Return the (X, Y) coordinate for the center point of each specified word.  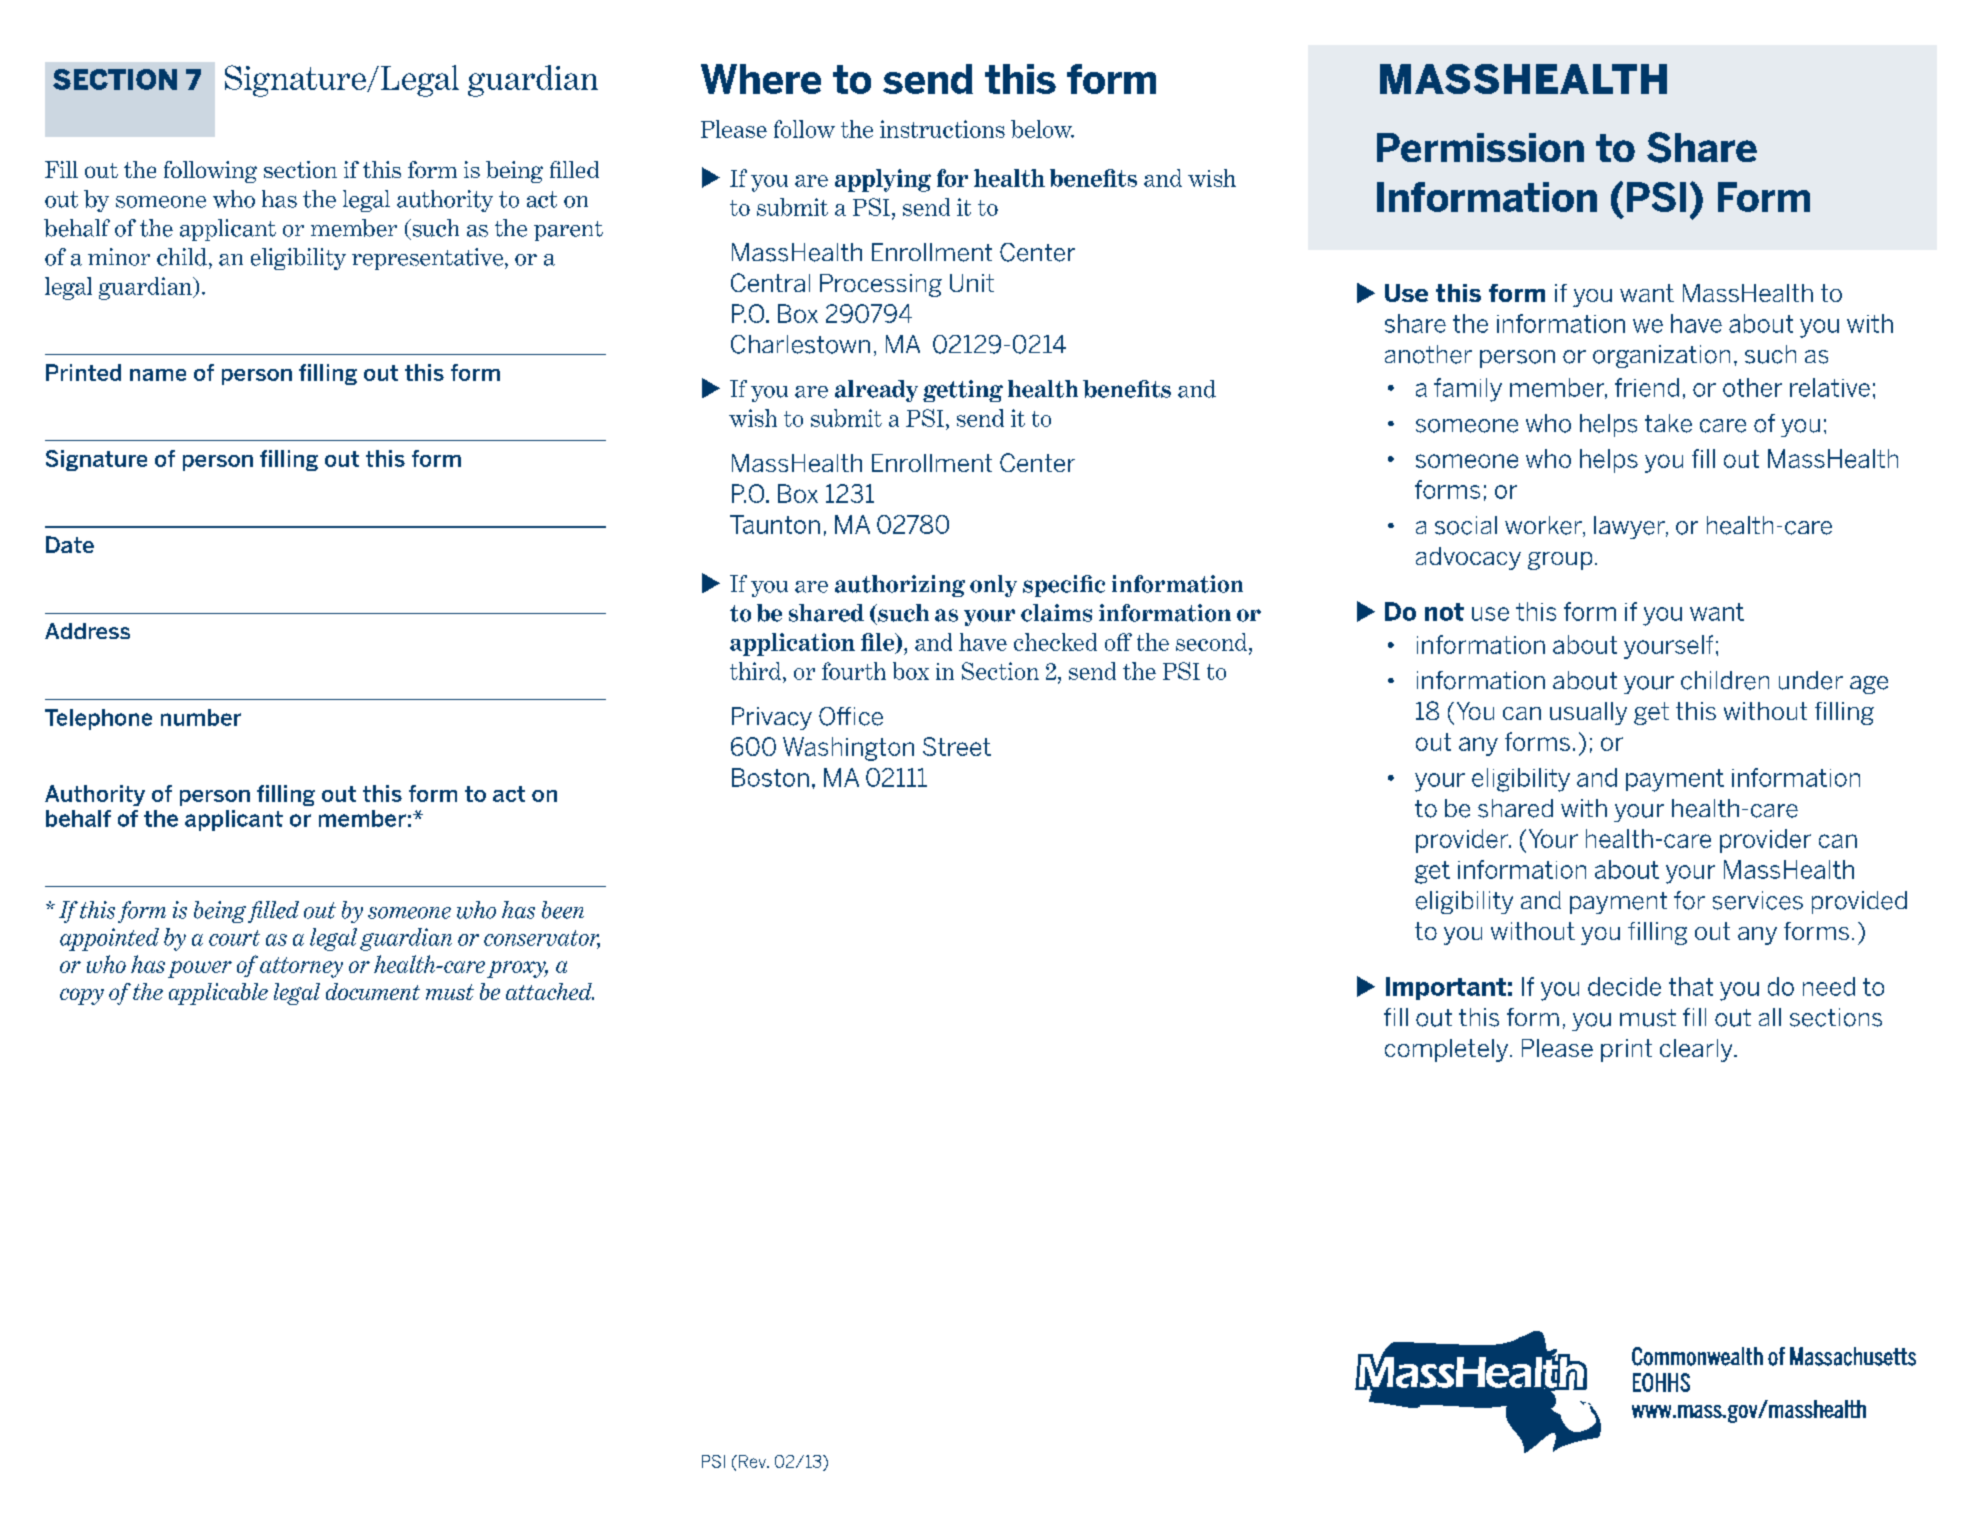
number (201, 717)
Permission (1480, 147)
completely (1448, 1050)
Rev (754, 1461)
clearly (1697, 1050)
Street (957, 746)
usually (1588, 713)
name (158, 375)
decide (1624, 986)
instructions (942, 129)
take (1668, 423)
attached (550, 991)
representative (427, 259)
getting (963, 391)
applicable (218, 994)
